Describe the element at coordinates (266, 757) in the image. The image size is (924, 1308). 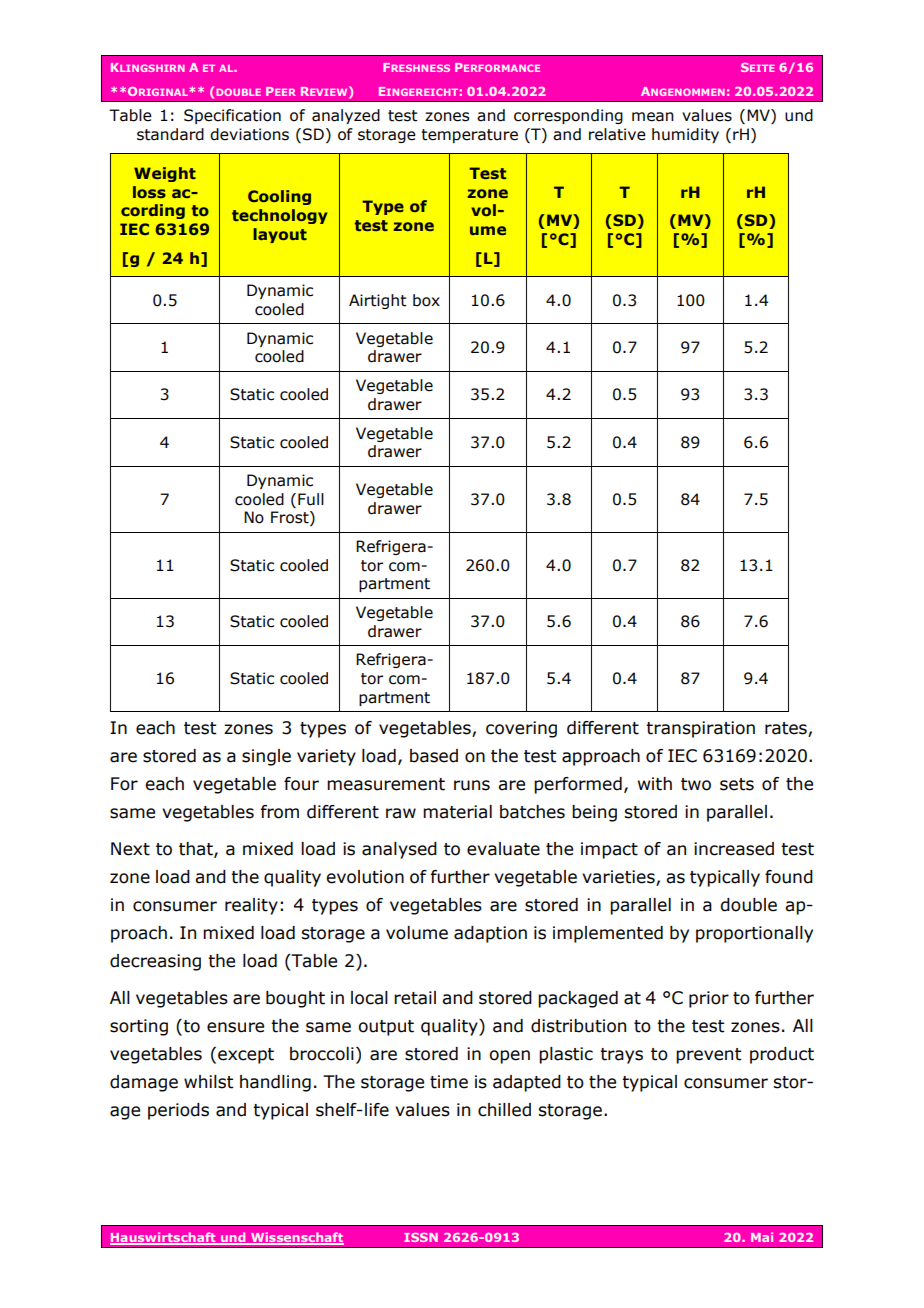
I see `single` at that location.
